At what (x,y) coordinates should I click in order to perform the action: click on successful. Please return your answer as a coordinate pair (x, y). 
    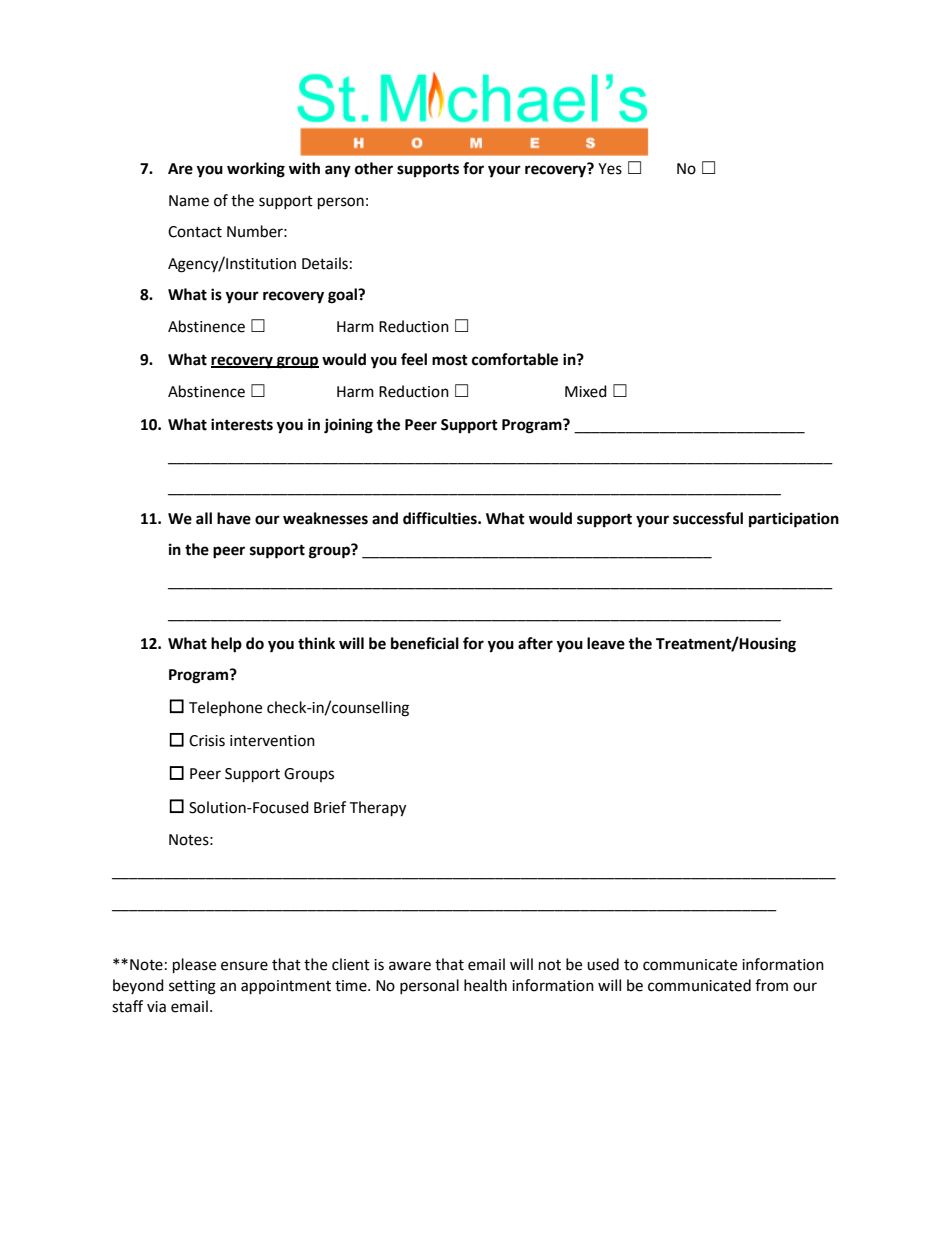
    Looking at the image, I should click on (708, 518).
